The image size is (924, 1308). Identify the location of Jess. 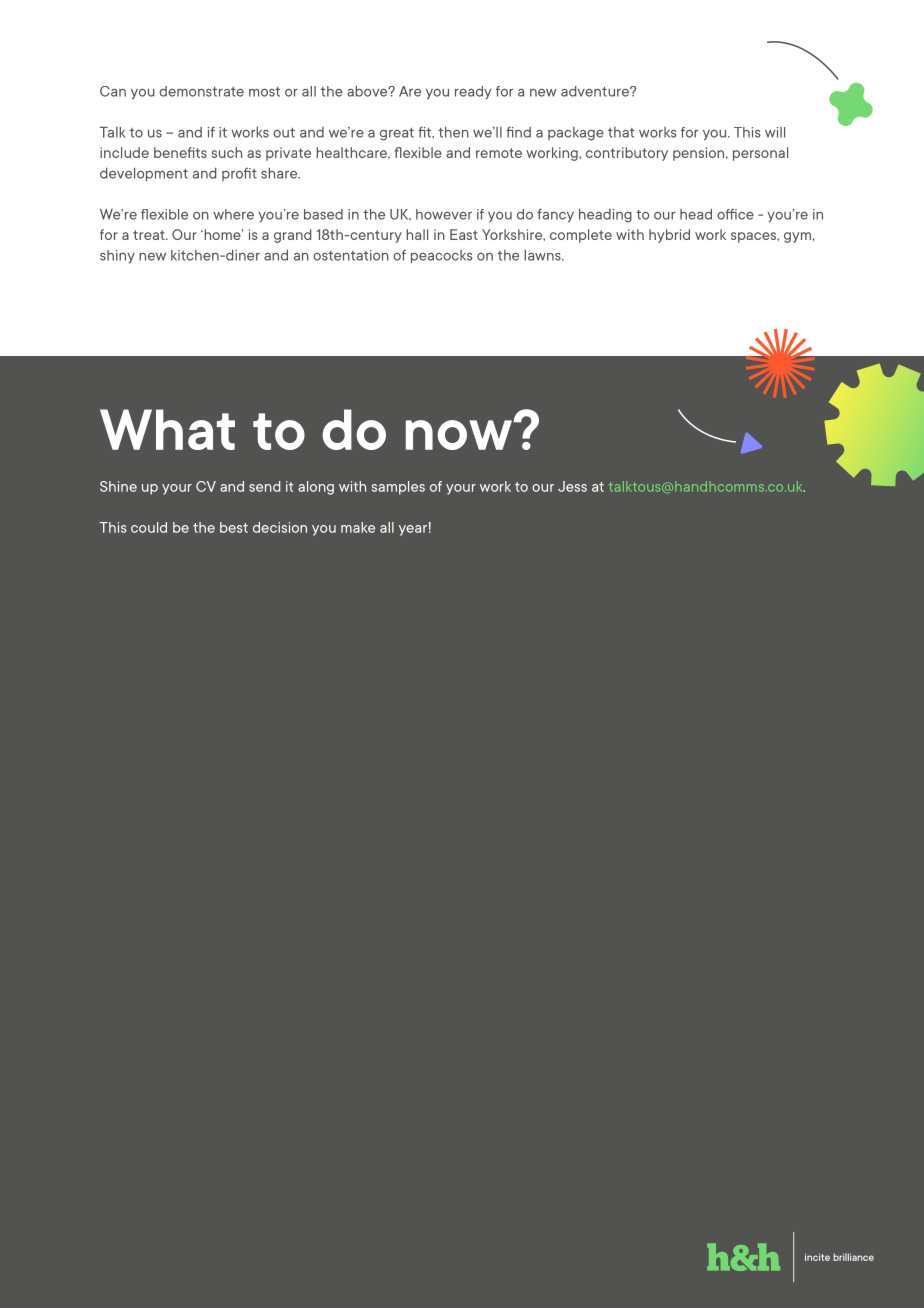
(572, 486).
